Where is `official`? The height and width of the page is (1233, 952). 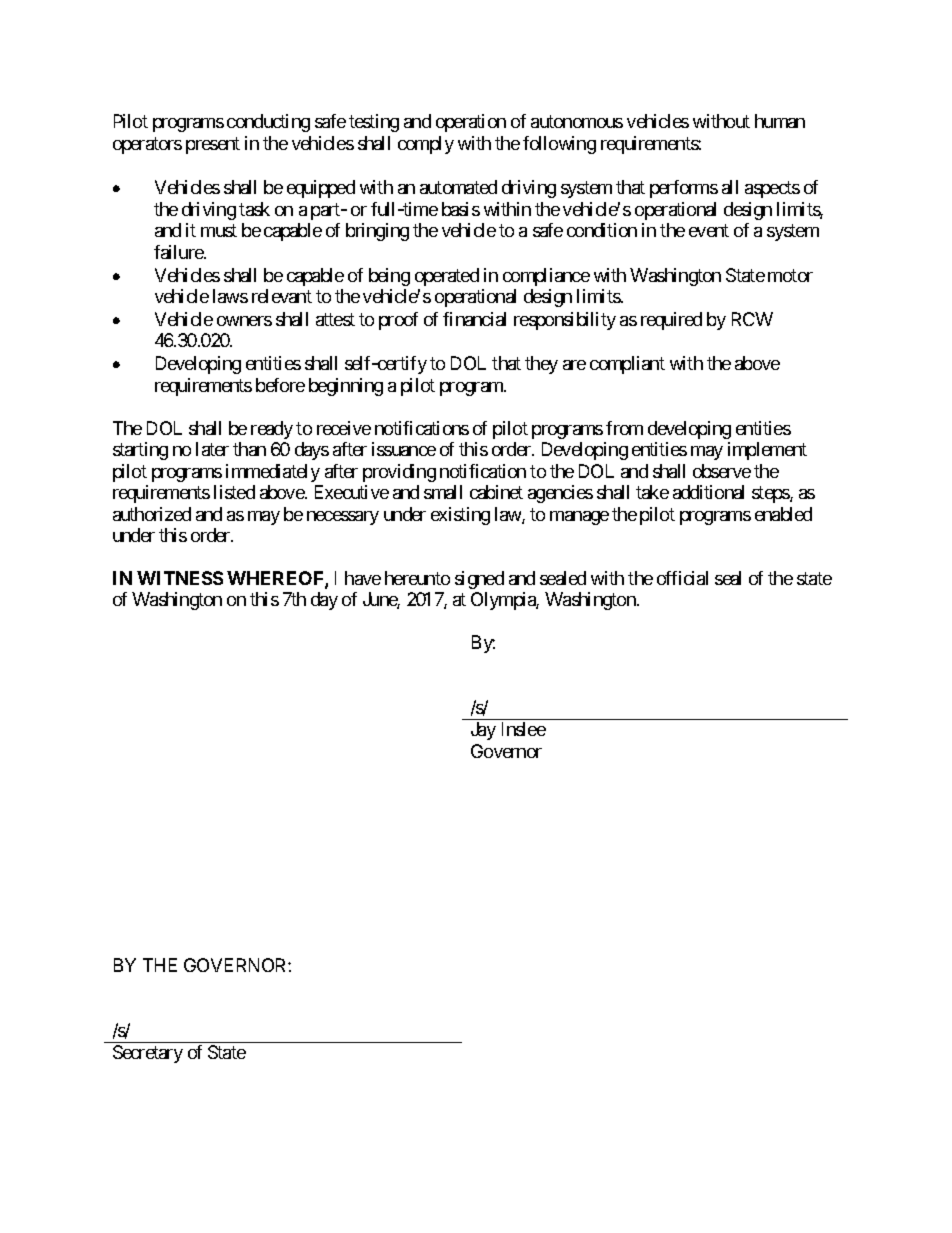 official is located at coordinates (682, 578).
